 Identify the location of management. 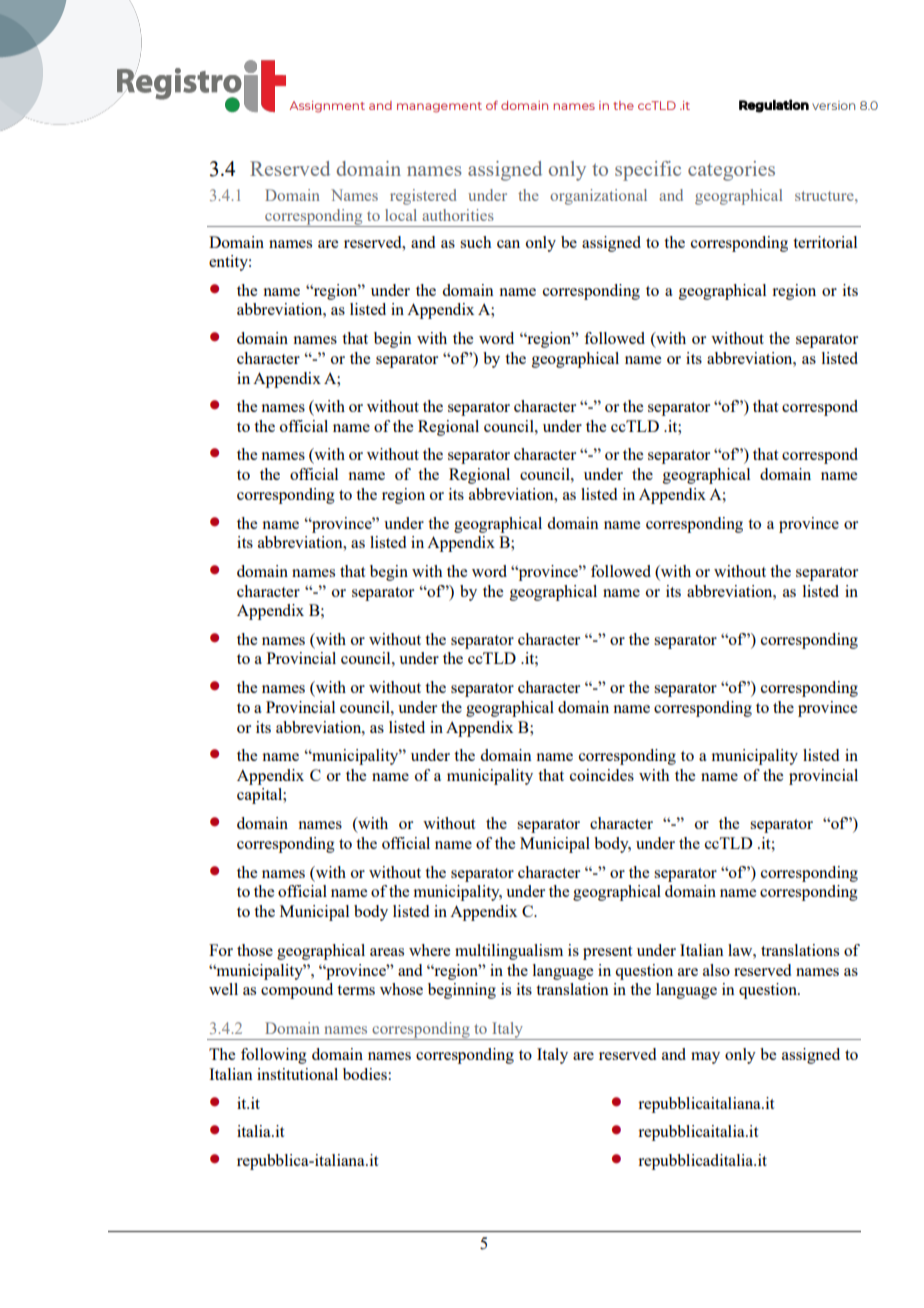
(439, 107).
